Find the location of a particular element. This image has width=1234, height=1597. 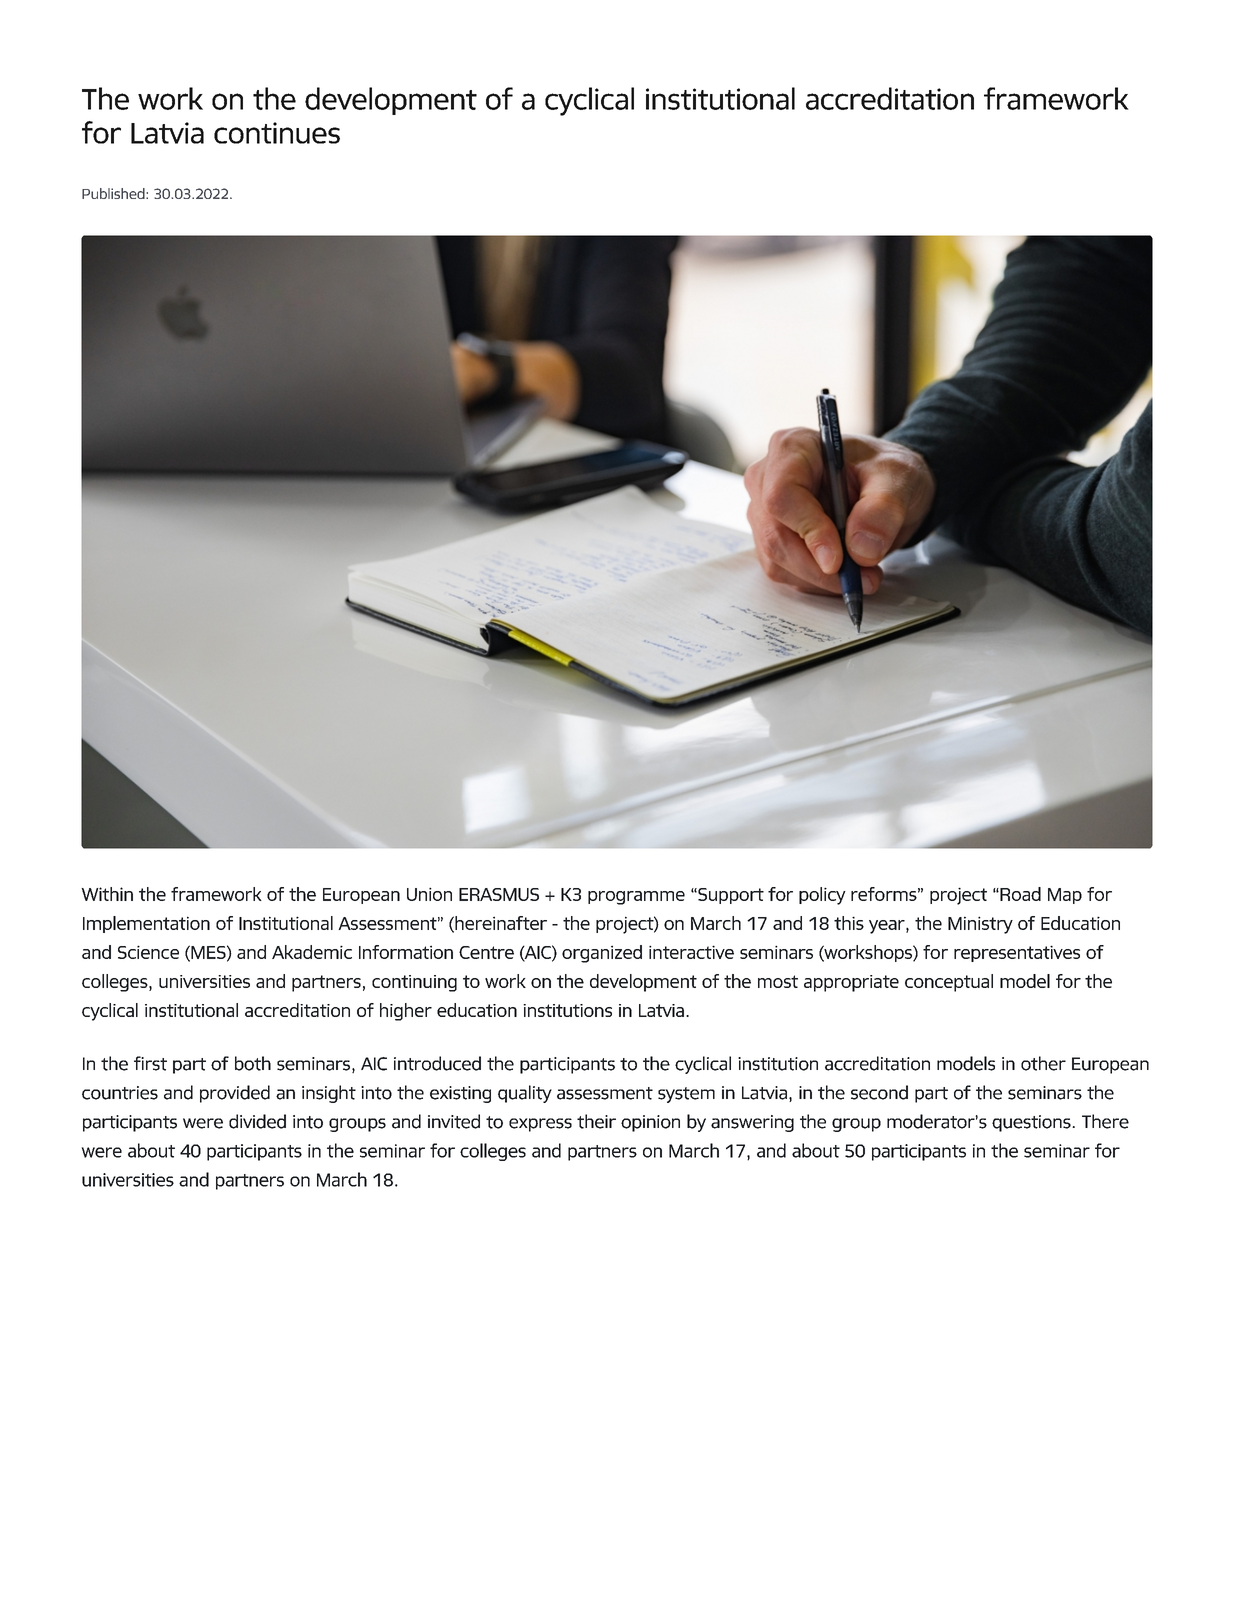

Map is located at coordinates (1065, 896).
